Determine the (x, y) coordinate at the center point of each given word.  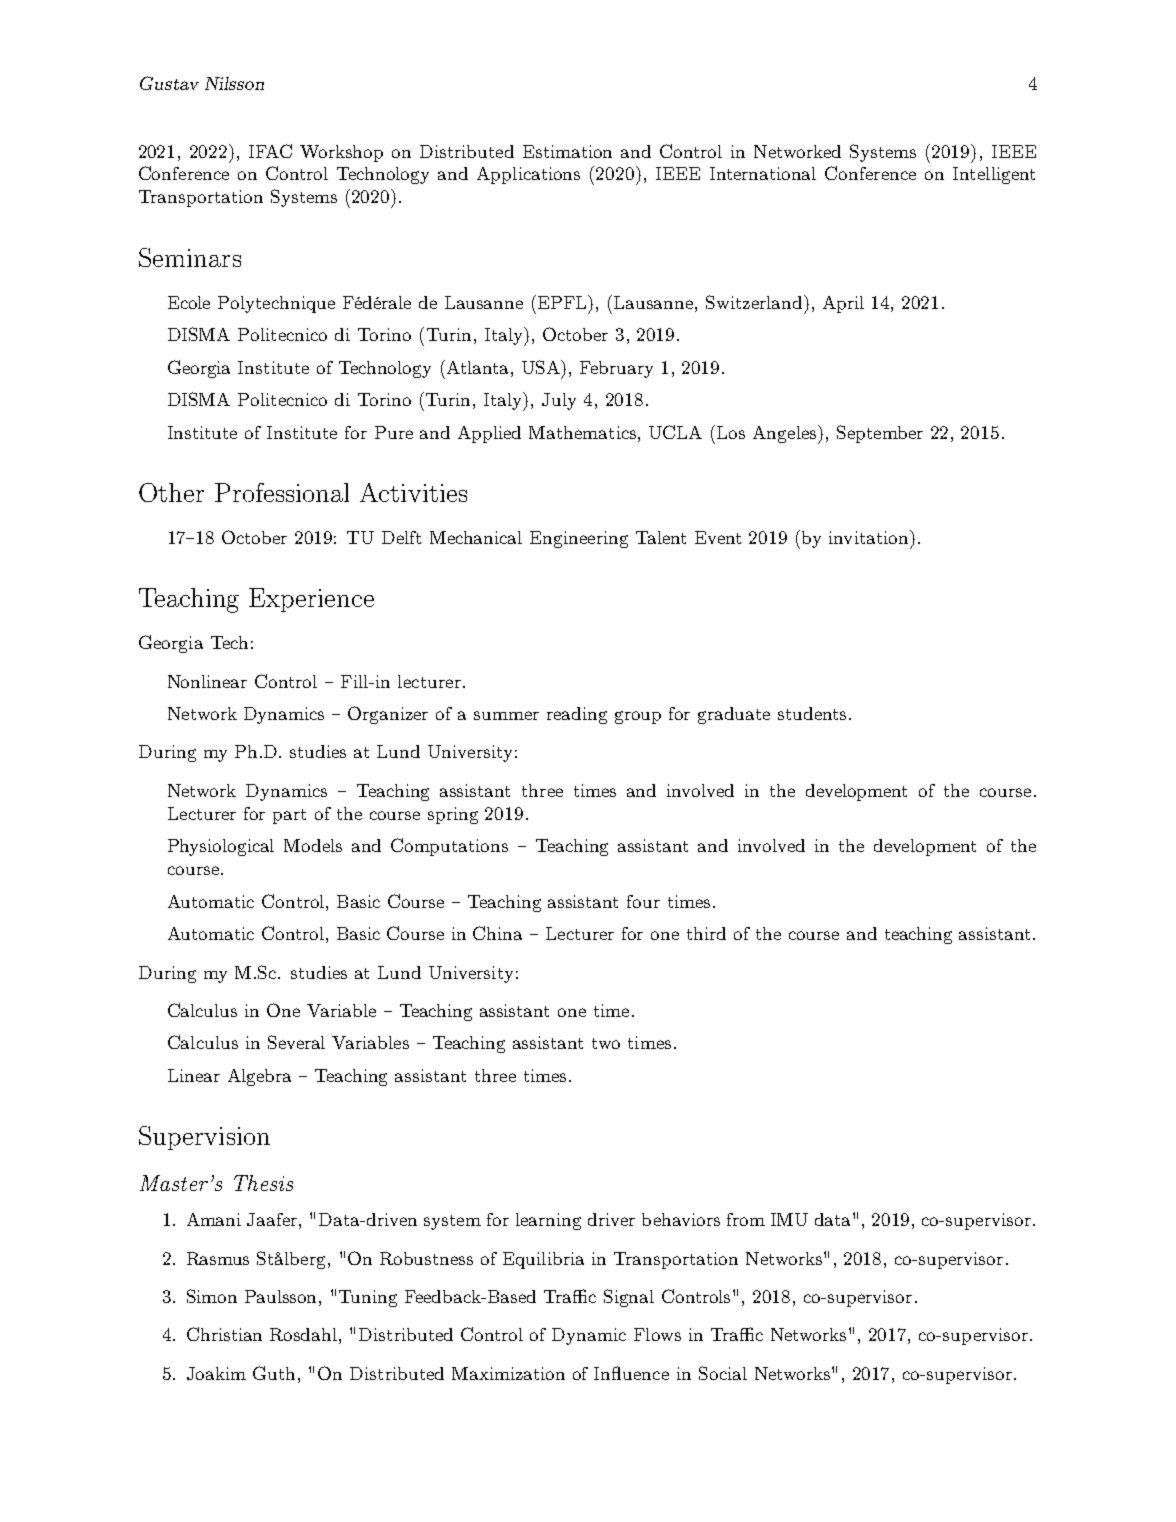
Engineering (579, 539)
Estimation (567, 151)
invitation (870, 537)
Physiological (221, 847)
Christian (224, 1334)
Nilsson (234, 83)
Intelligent (994, 175)
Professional (282, 492)
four (643, 901)
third (706, 933)
